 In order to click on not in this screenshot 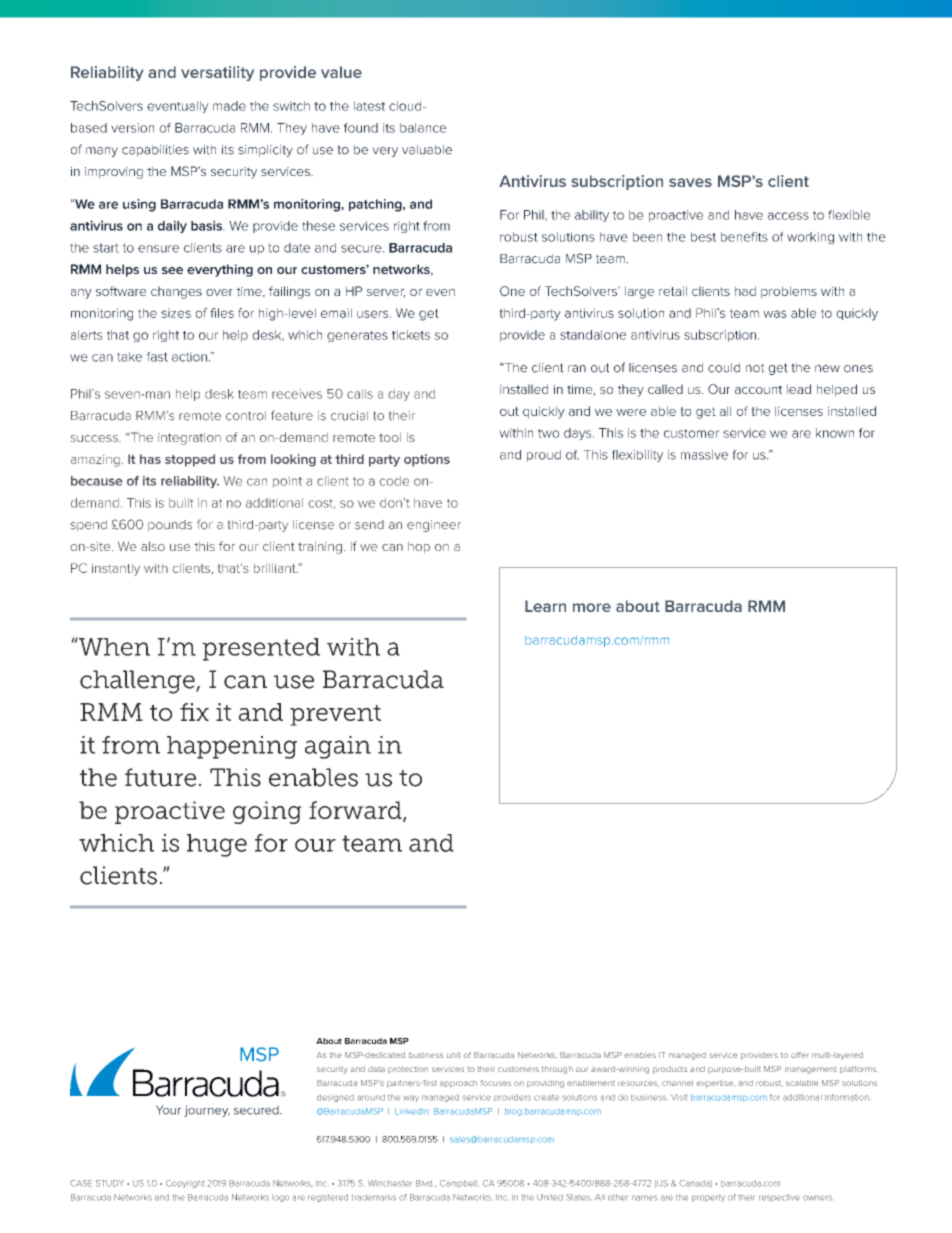, I will do `click(755, 368)`.
